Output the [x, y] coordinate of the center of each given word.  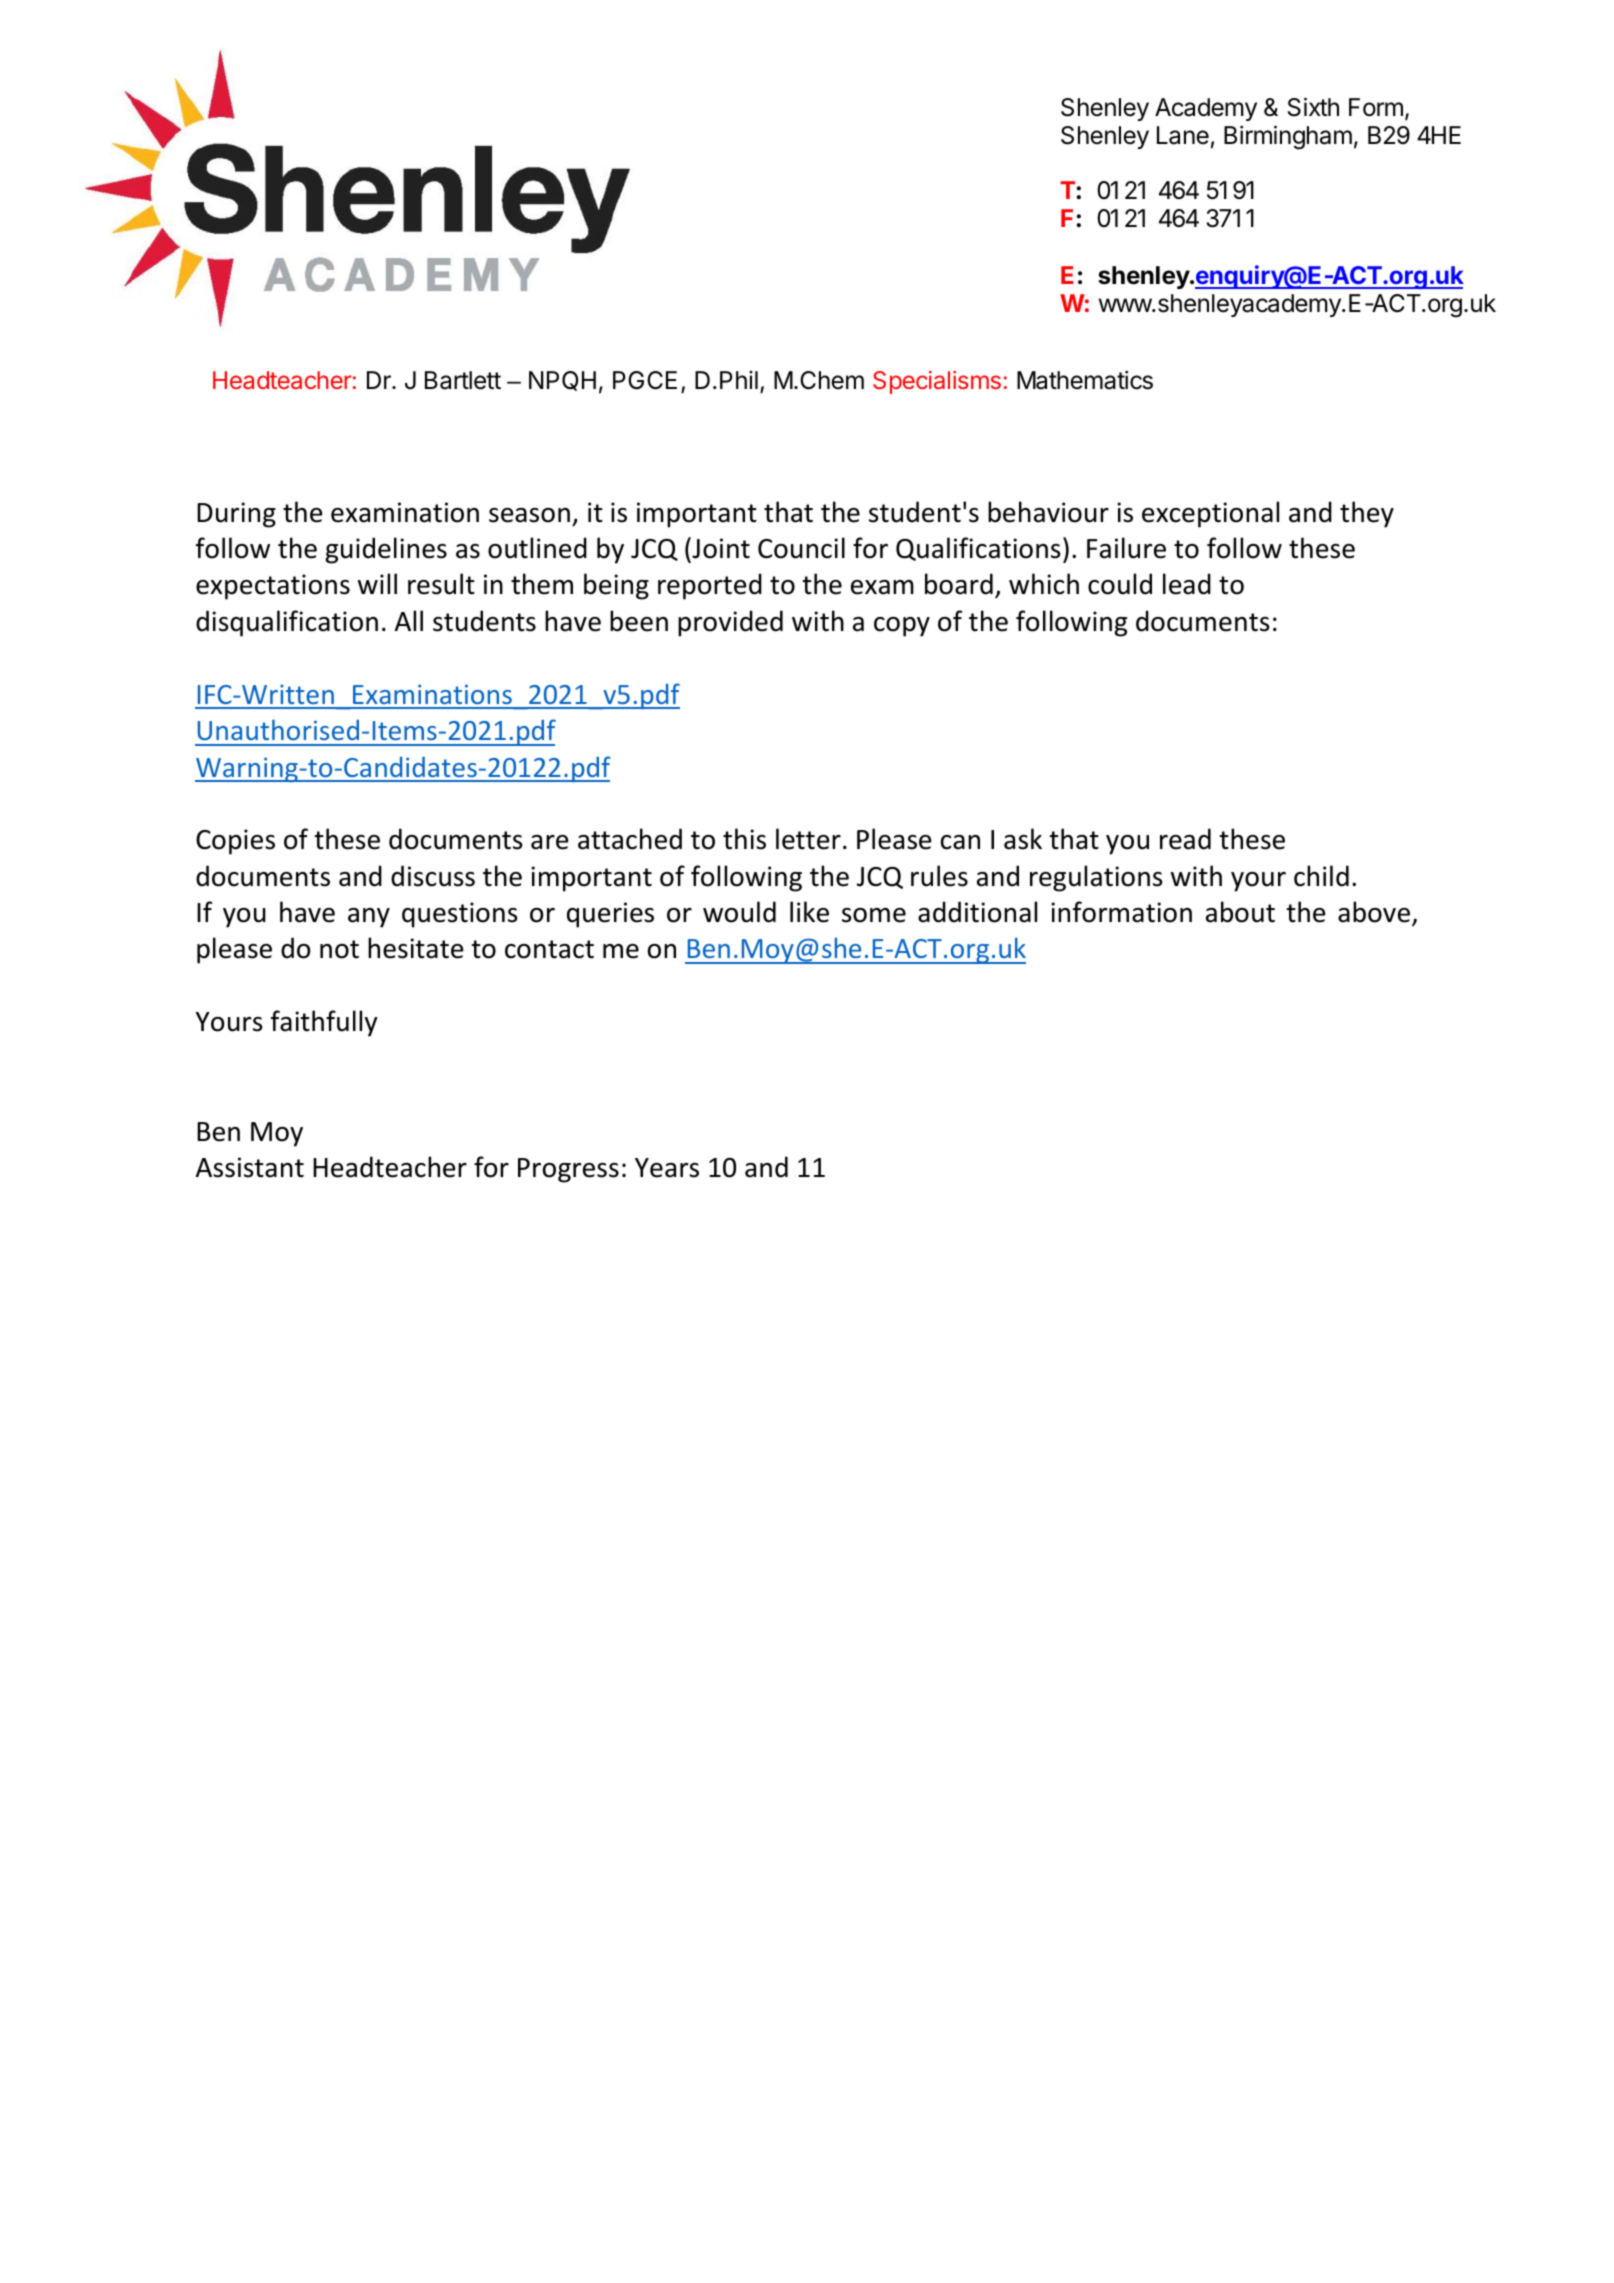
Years [667, 1168]
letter [808, 839]
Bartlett [463, 380]
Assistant [250, 1167]
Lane [1183, 135]
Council [801, 548]
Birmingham [1288, 137]
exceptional [1210, 514]
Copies [235, 842]
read [1185, 839]
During [236, 515]
